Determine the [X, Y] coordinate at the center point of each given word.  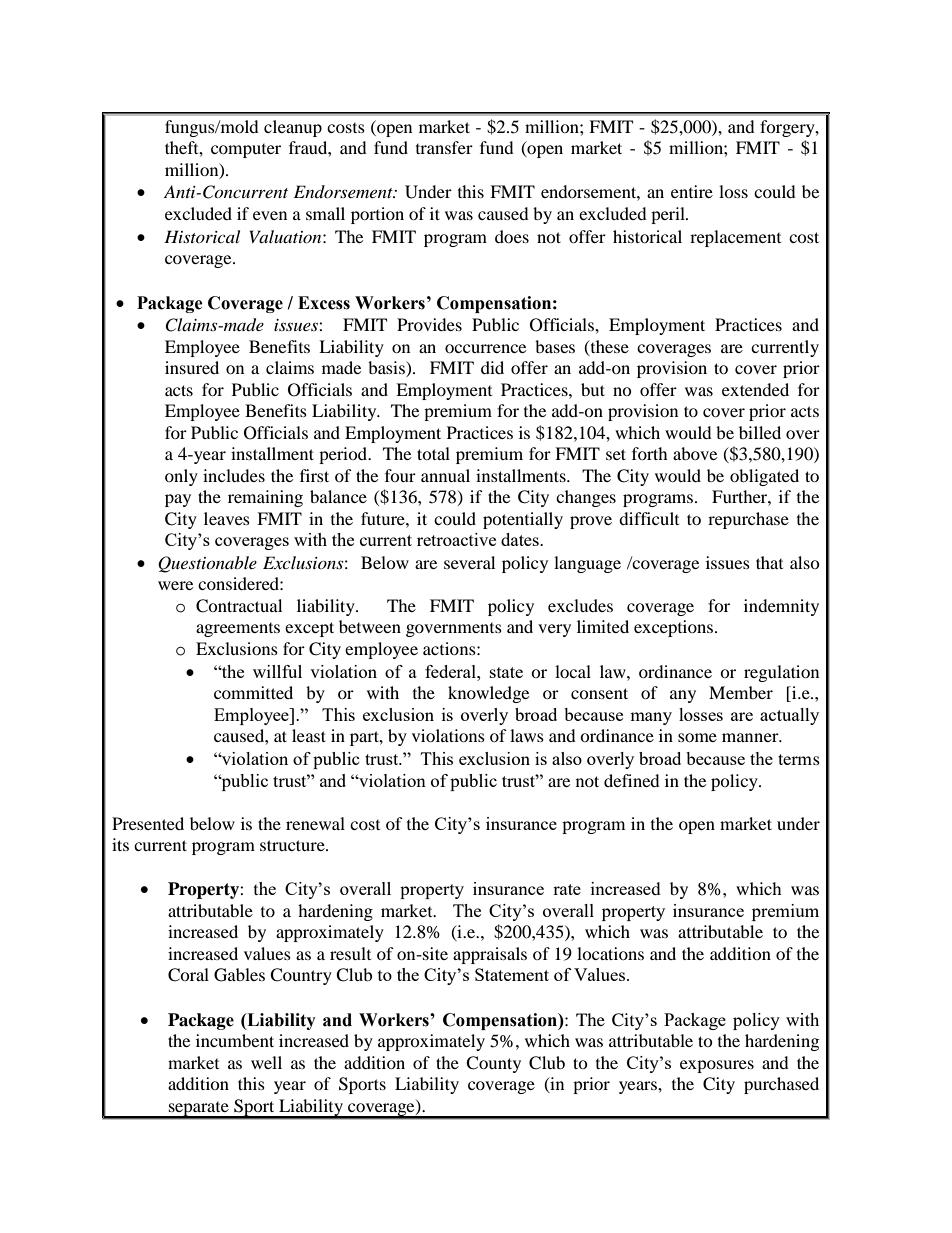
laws [527, 735]
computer [246, 151]
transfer [444, 147]
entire [692, 191]
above [695, 453]
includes [234, 475]
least [309, 735]
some [697, 737]
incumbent [235, 1040]
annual [445, 475]
